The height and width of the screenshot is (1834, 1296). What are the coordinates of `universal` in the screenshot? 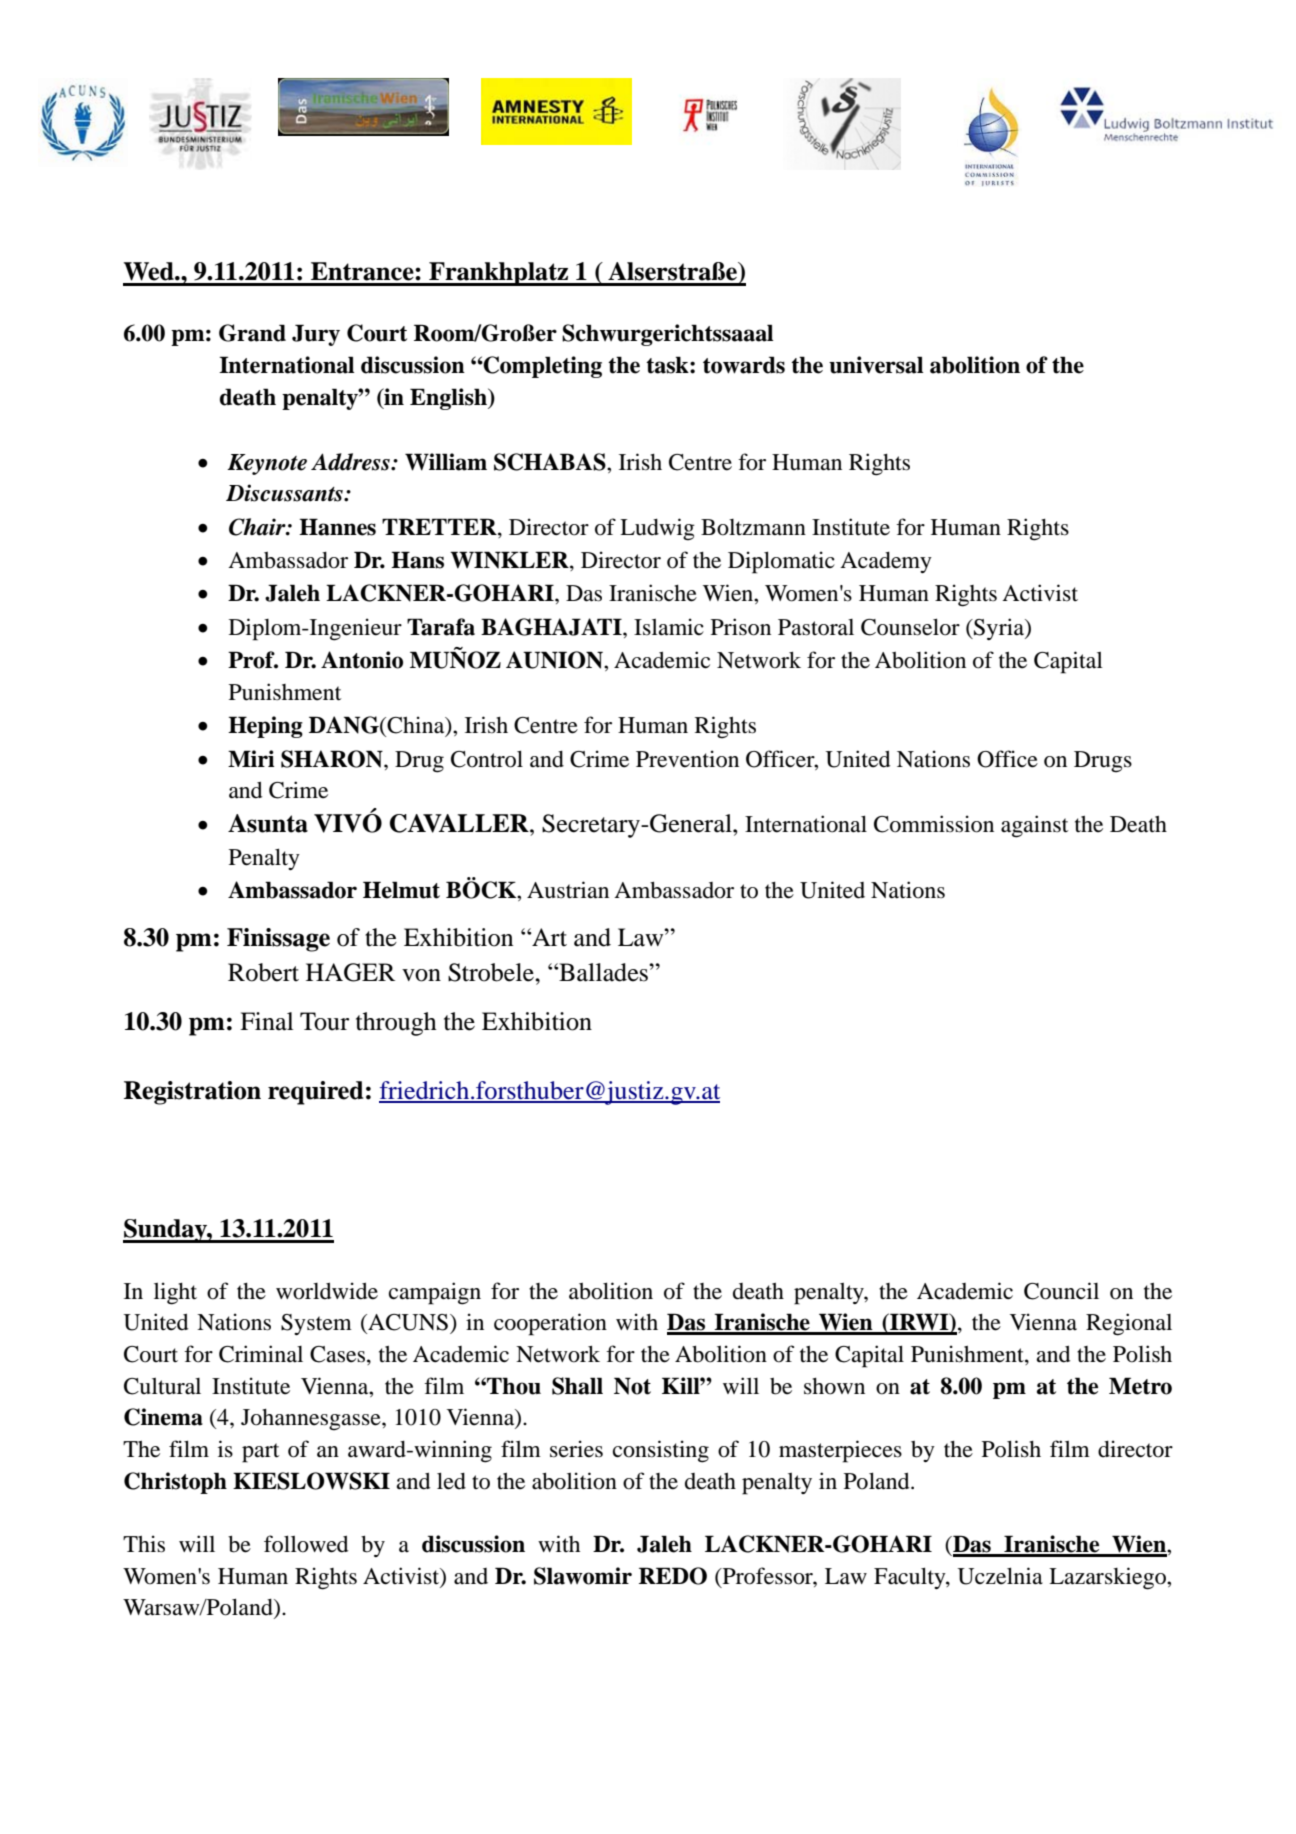 It's located at (876, 365).
